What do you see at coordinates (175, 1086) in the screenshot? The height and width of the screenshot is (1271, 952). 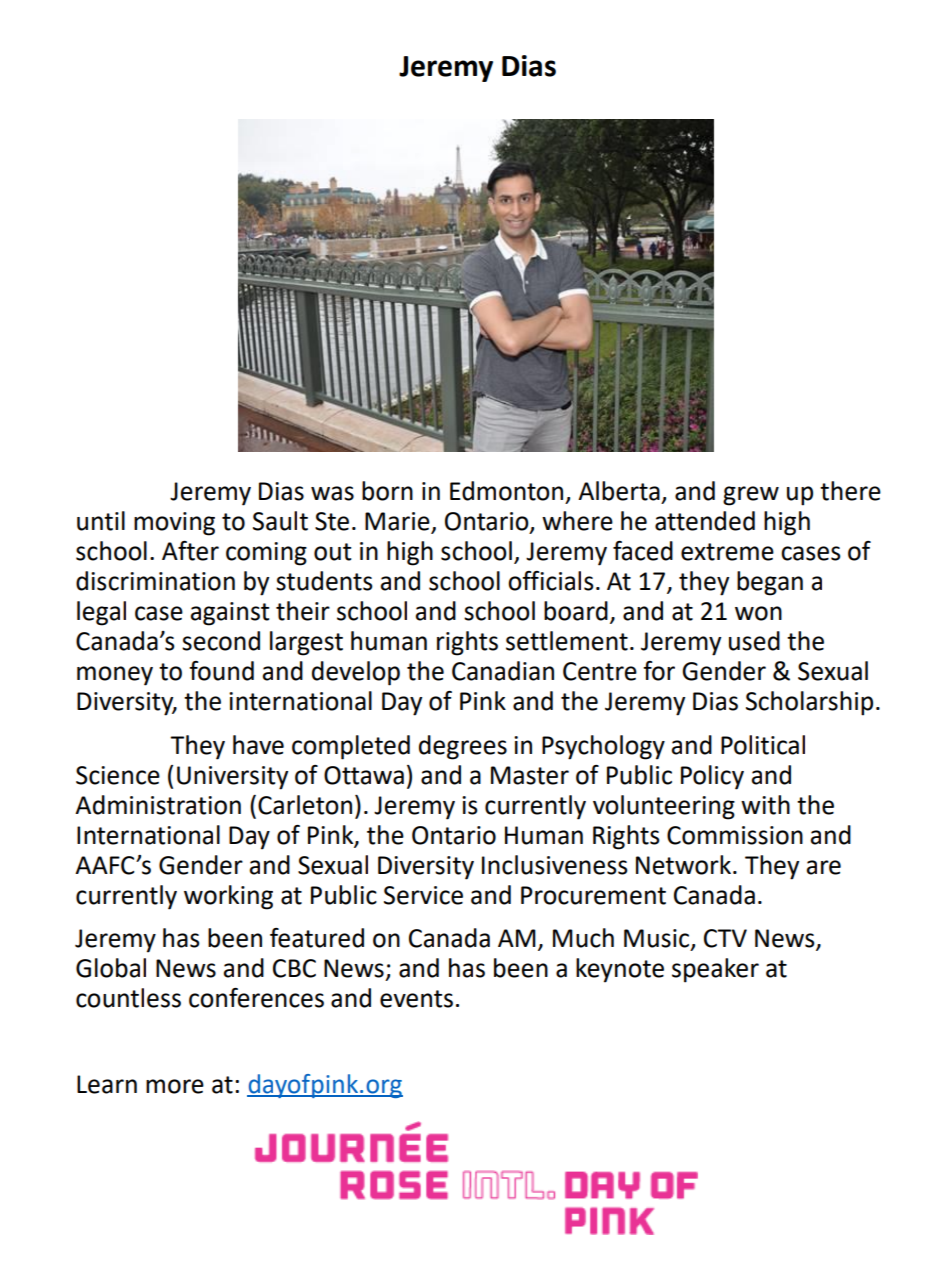 I see `more` at bounding box center [175, 1086].
